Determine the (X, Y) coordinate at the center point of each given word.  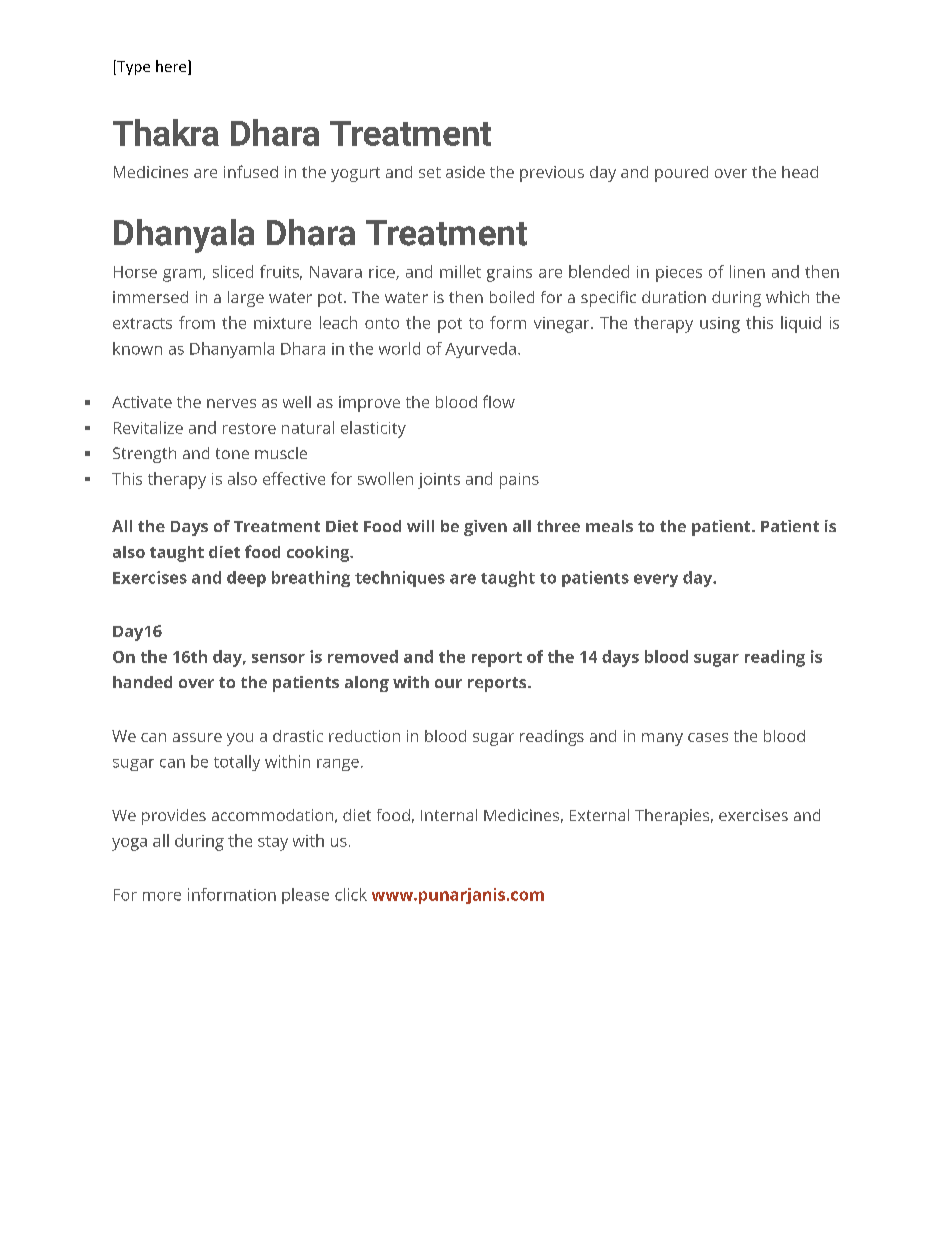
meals (609, 526)
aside (465, 172)
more (162, 896)
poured (681, 174)
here (172, 67)
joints (439, 481)
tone (232, 453)
